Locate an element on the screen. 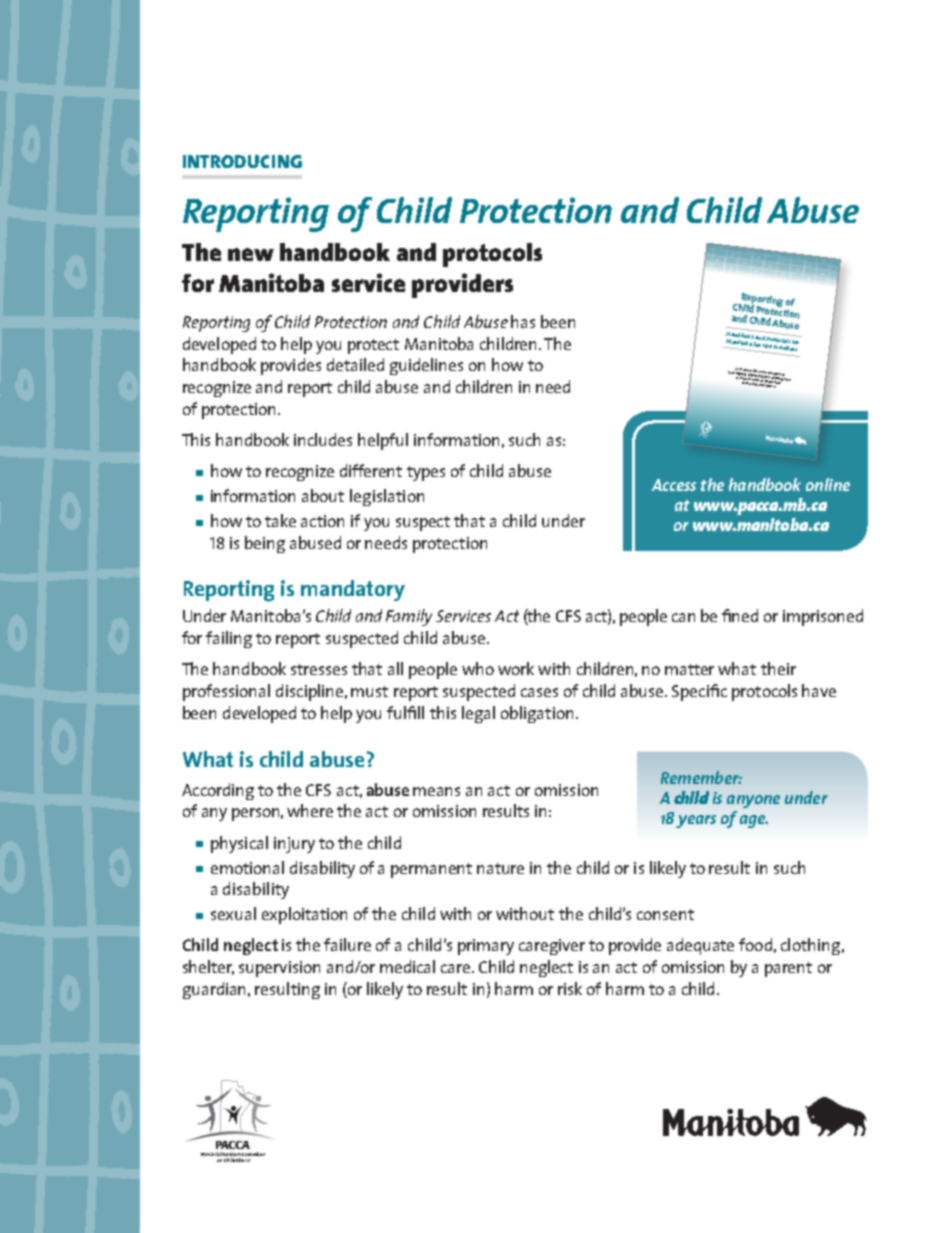  professional is located at coordinates (226, 692).
